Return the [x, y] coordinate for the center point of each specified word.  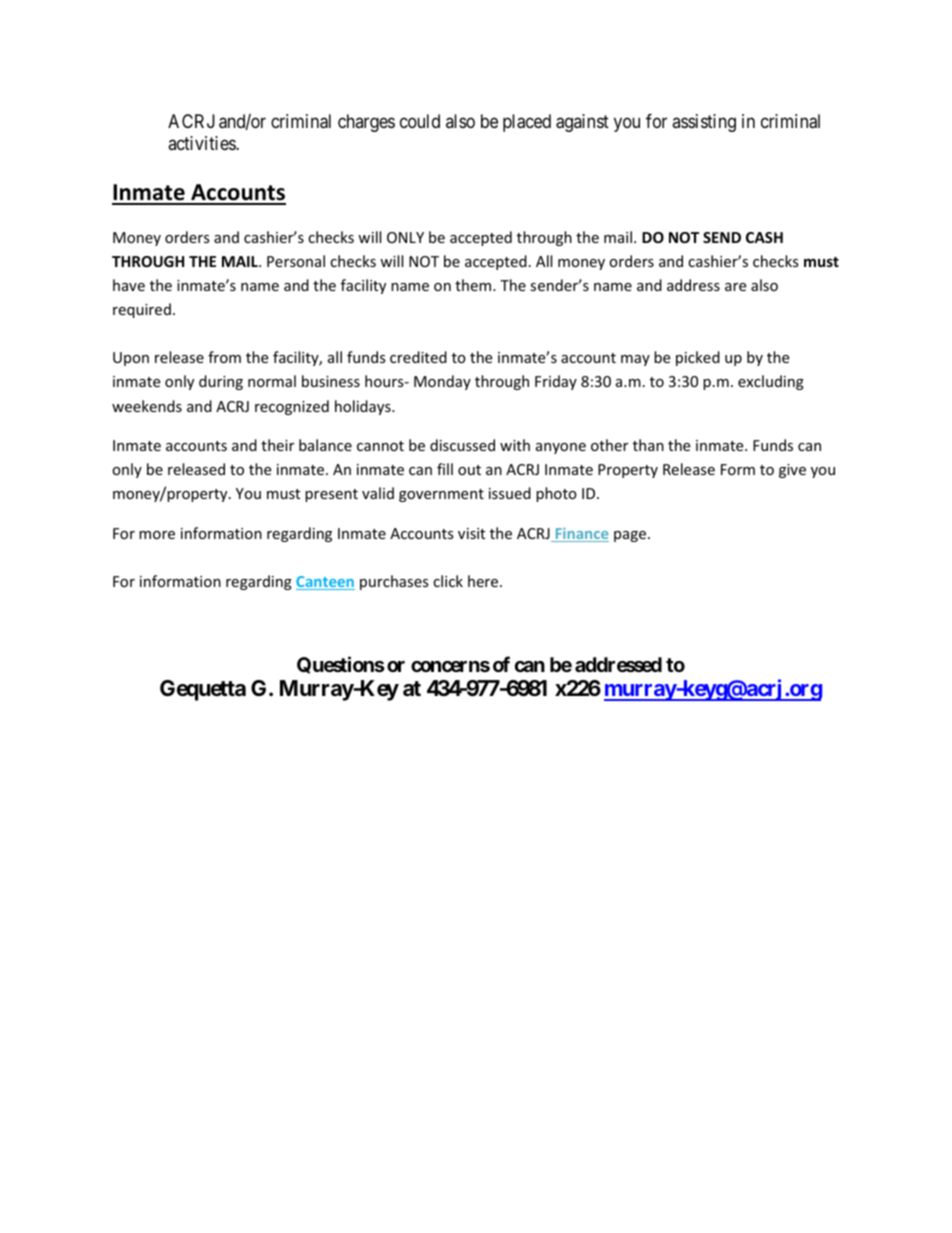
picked [698, 358]
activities [202, 143]
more [157, 535]
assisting [704, 123]
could [420, 121]
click [448, 581]
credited [418, 357]
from [224, 357]
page [631, 536]
